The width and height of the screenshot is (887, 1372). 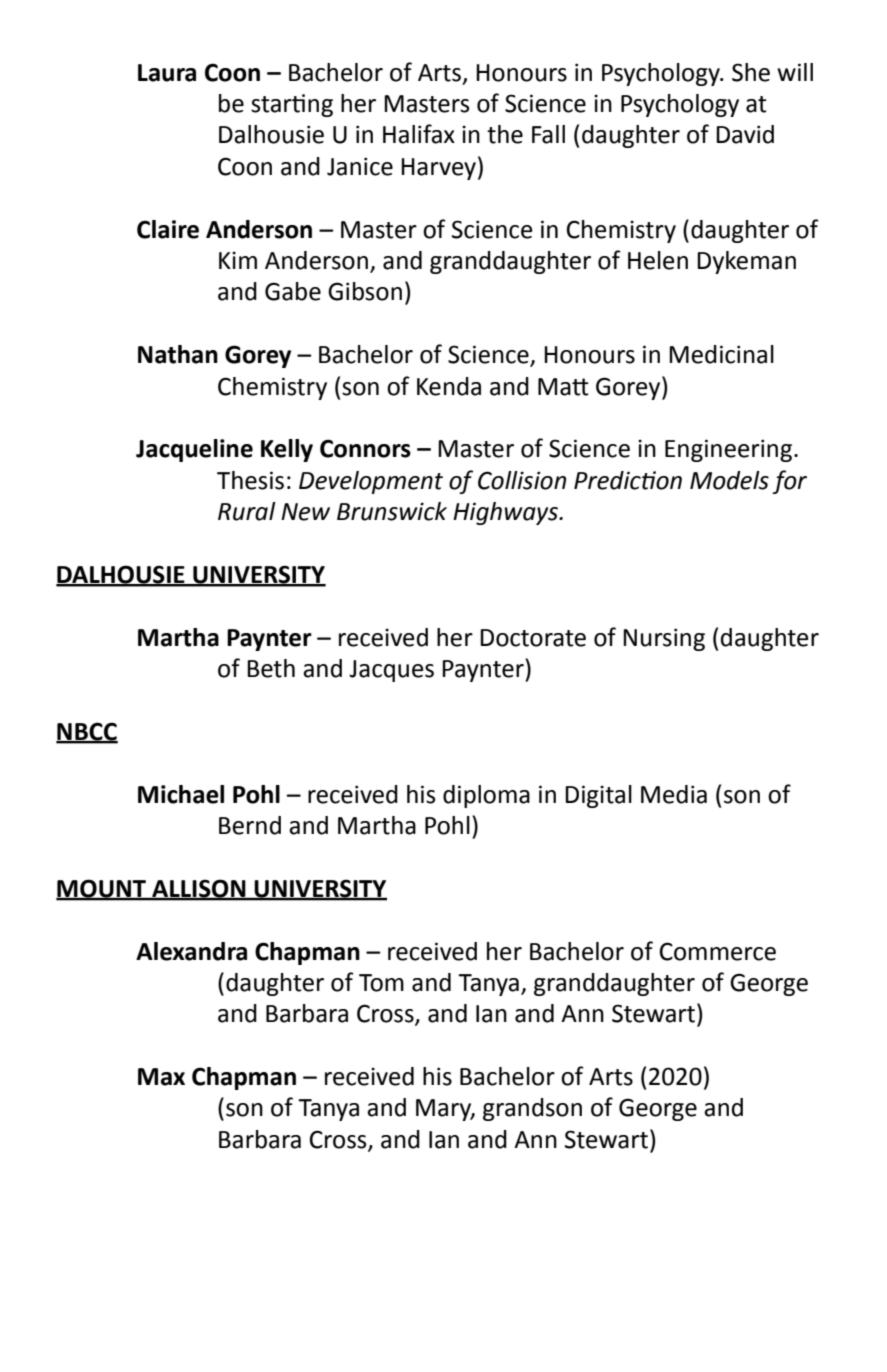 I want to click on Max, so click(x=161, y=1077).
